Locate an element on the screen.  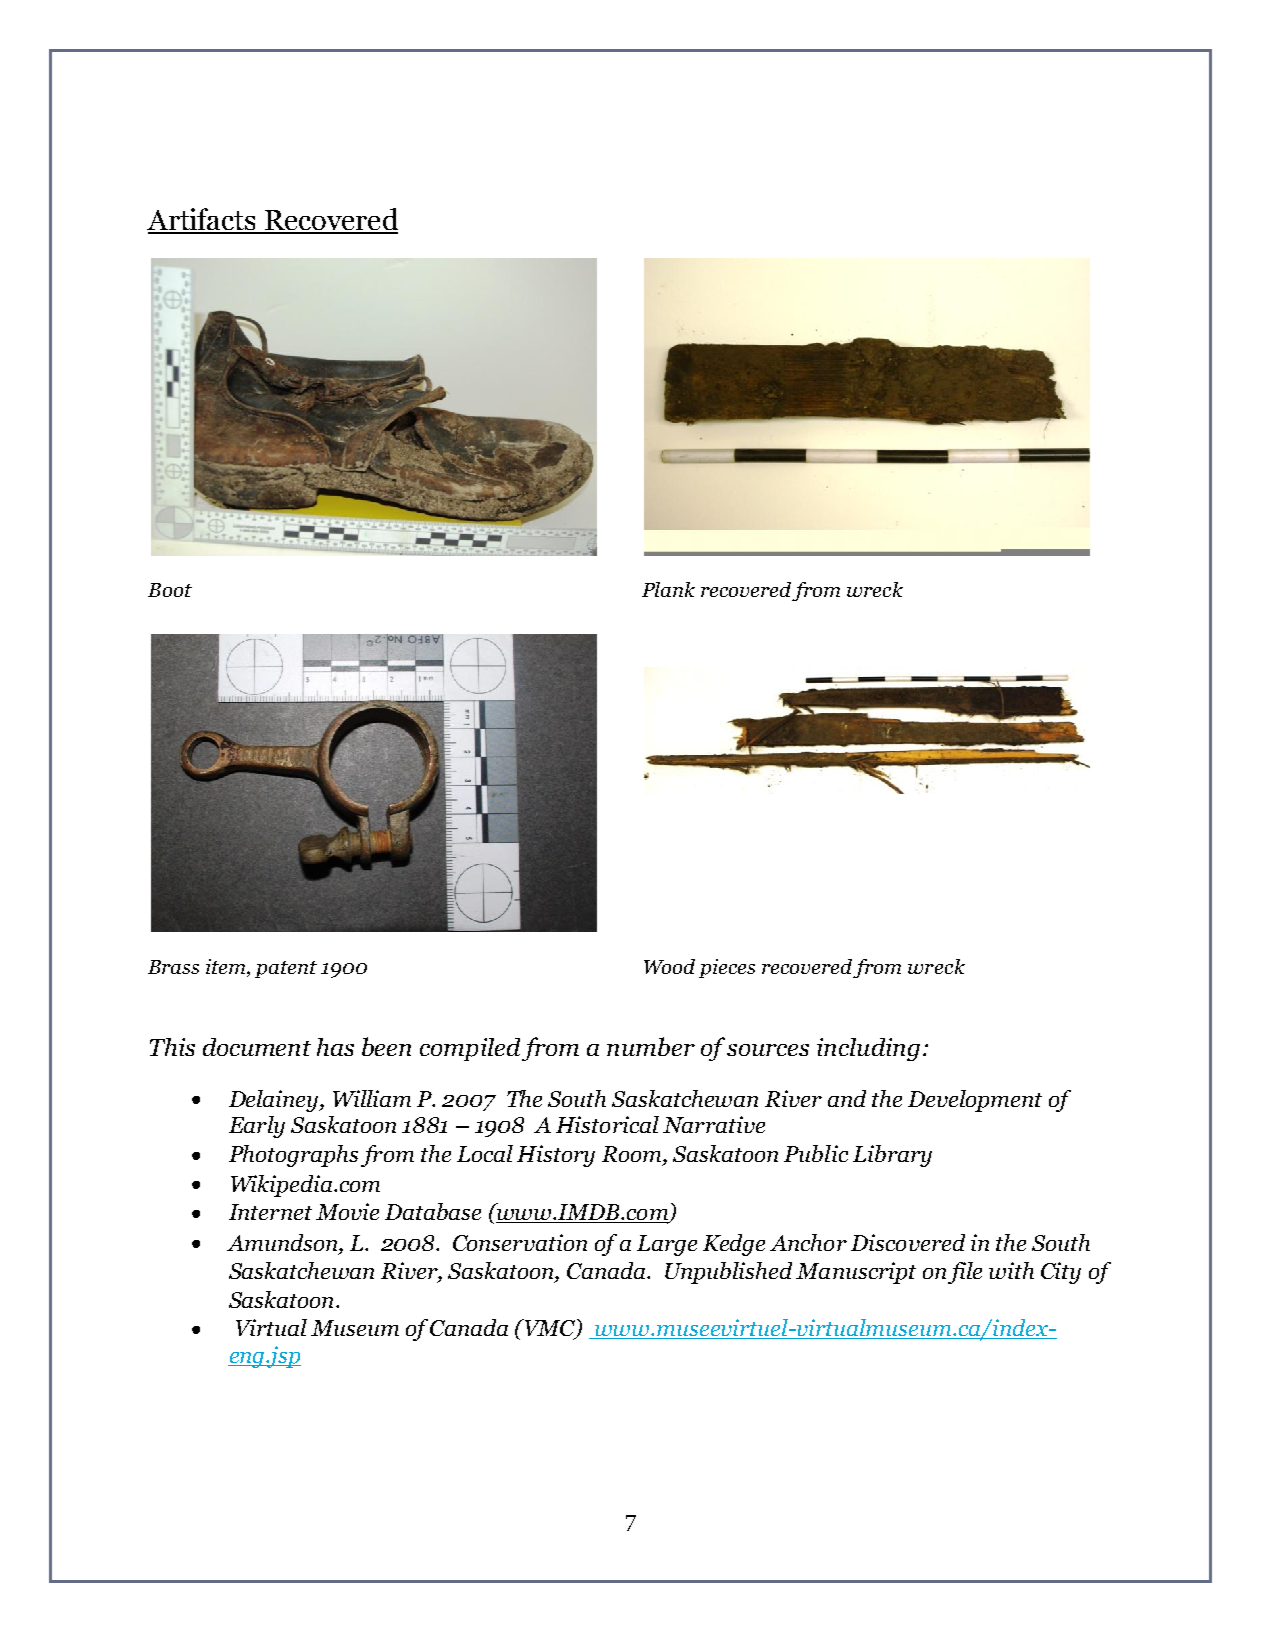
Brass is located at coordinates (173, 967).
